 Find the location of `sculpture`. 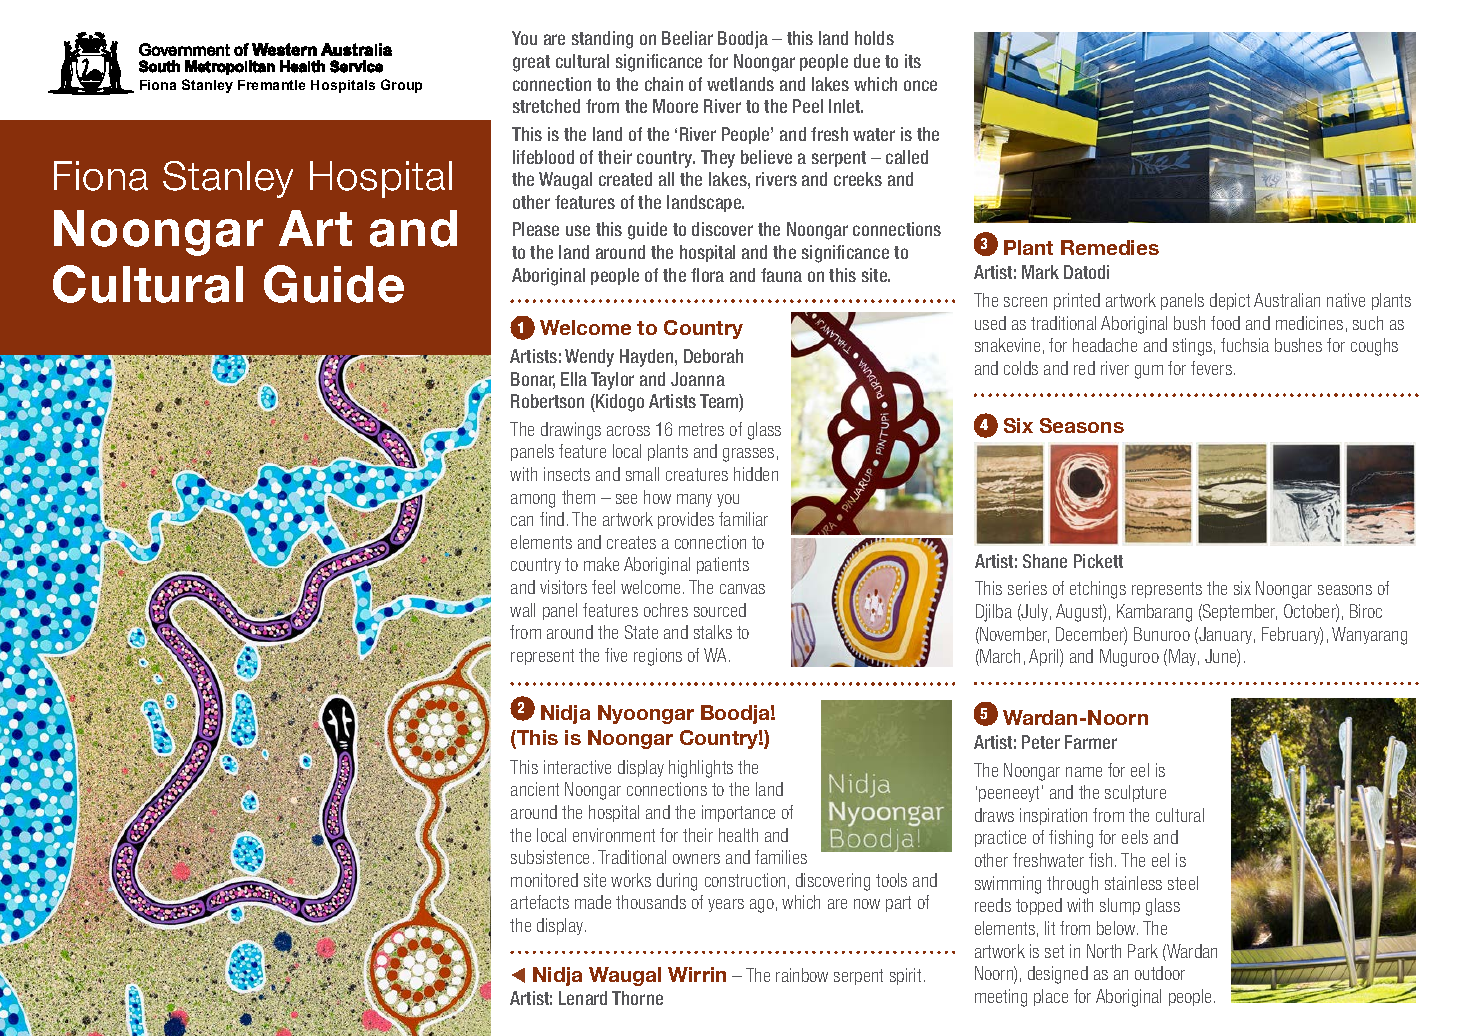

sculpture is located at coordinates (1135, 793).
